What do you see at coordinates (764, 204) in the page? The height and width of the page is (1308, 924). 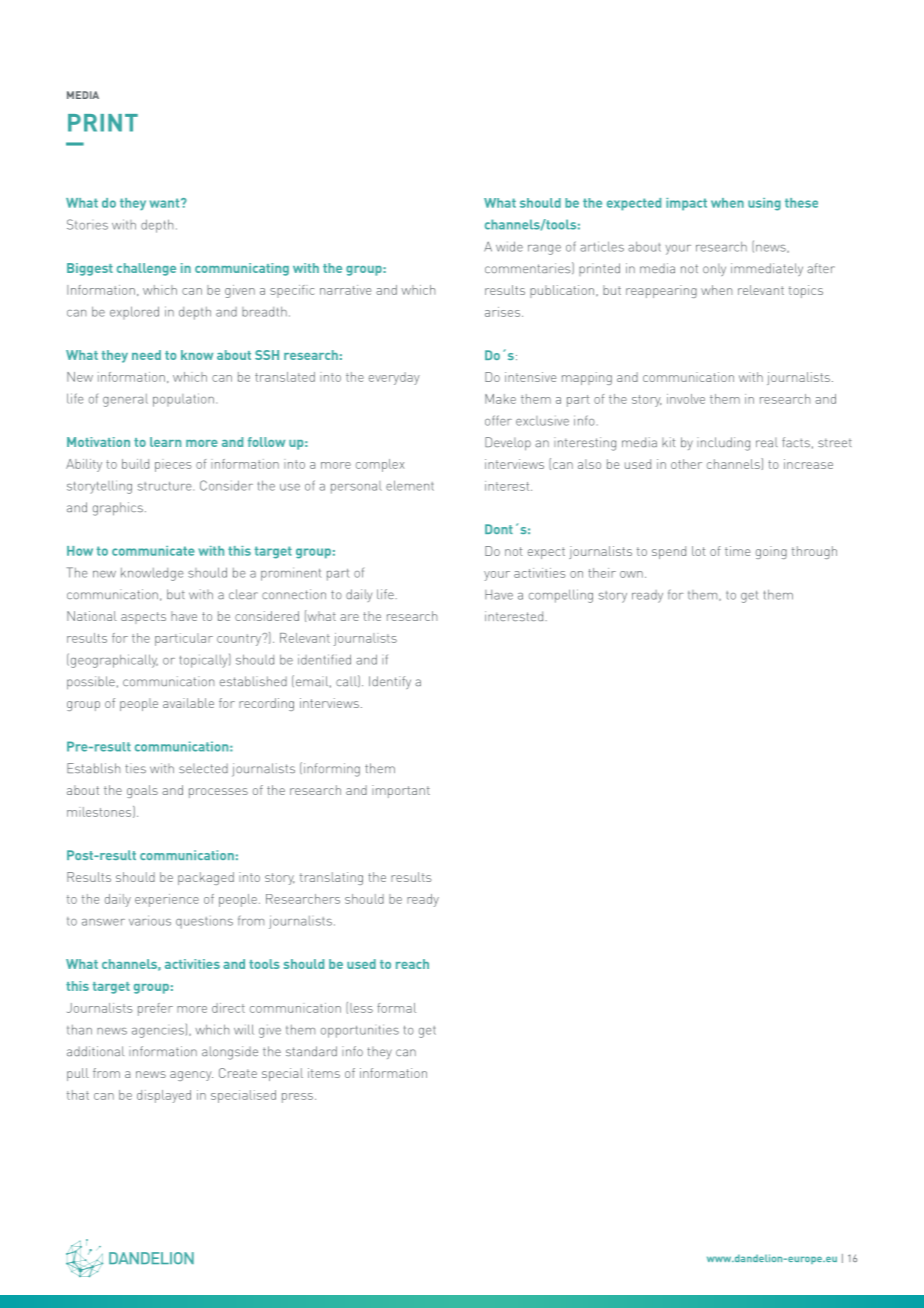 I see `using` at bounding box center [764, 204].
